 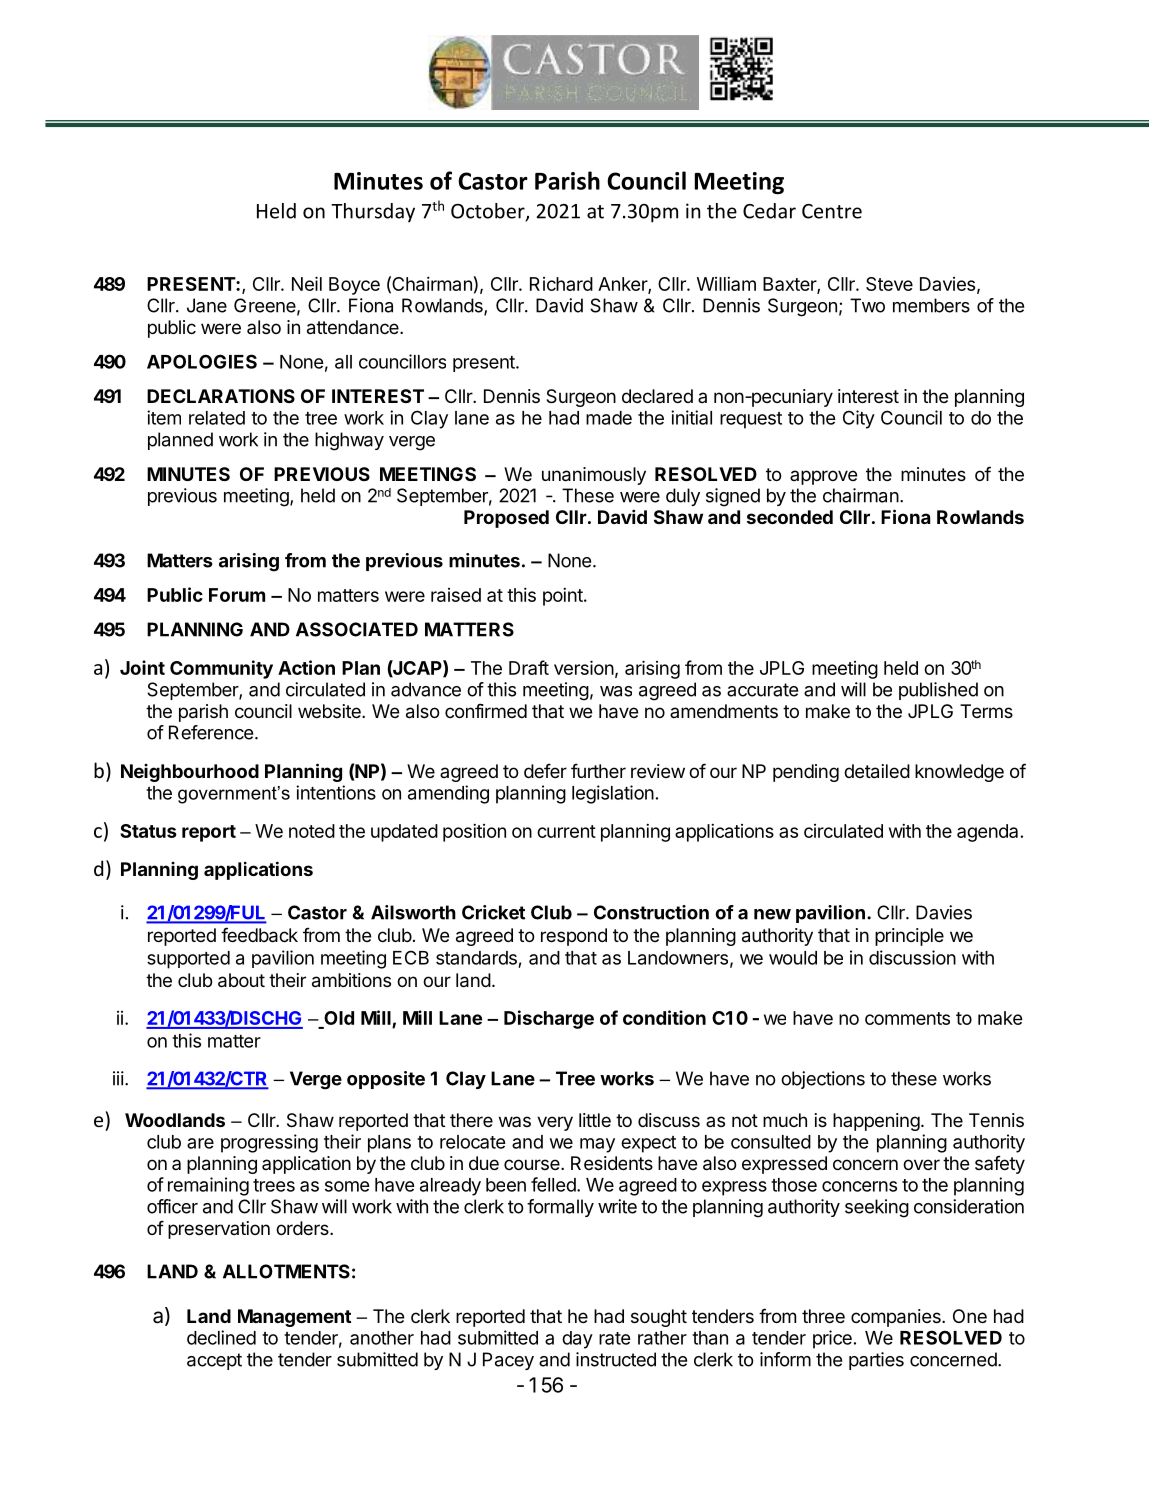 I want to click on Forum, so click(x=237, y=595).
